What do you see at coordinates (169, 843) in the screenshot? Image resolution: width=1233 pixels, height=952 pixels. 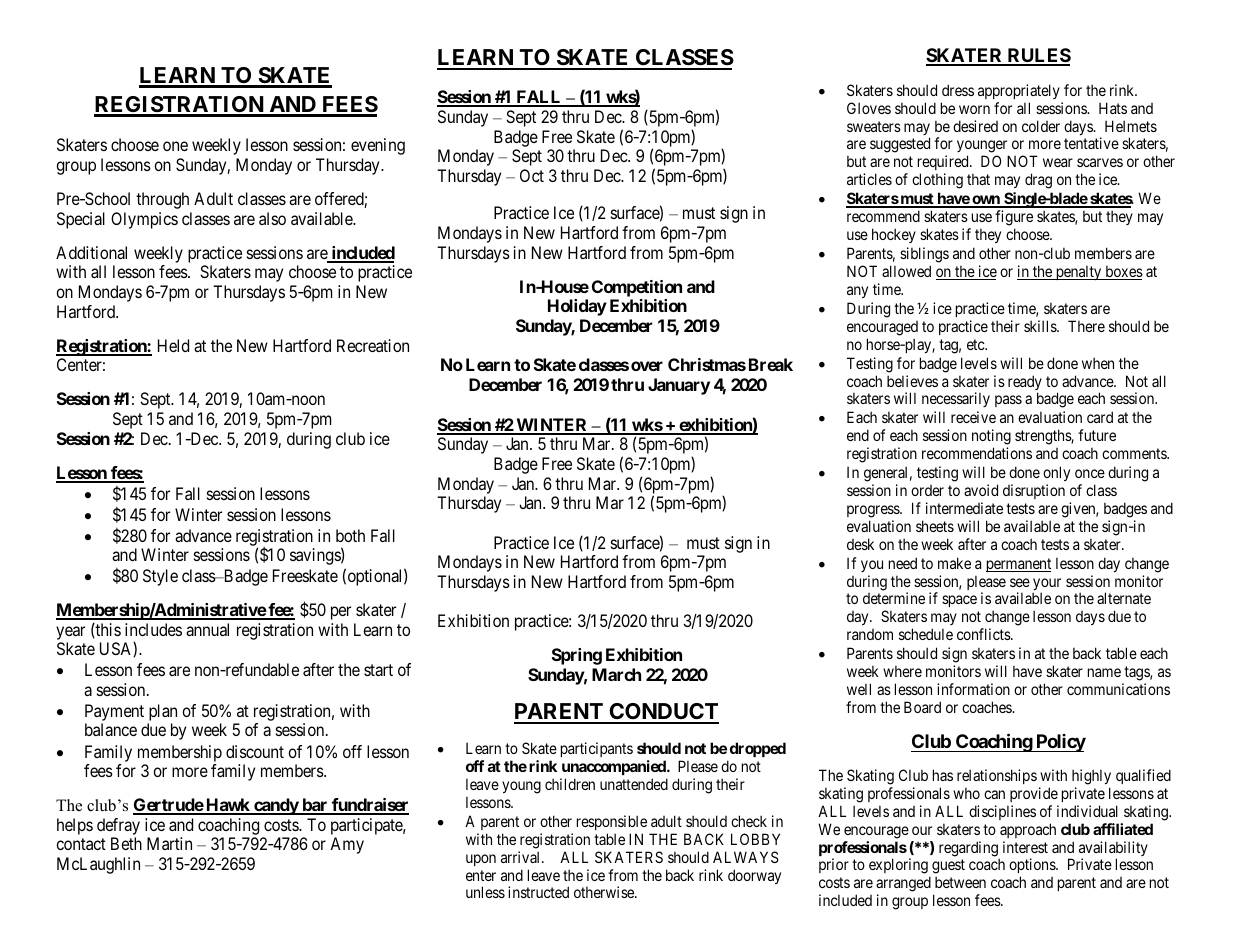 I see `Martin` at bounding box center [169, 843].
